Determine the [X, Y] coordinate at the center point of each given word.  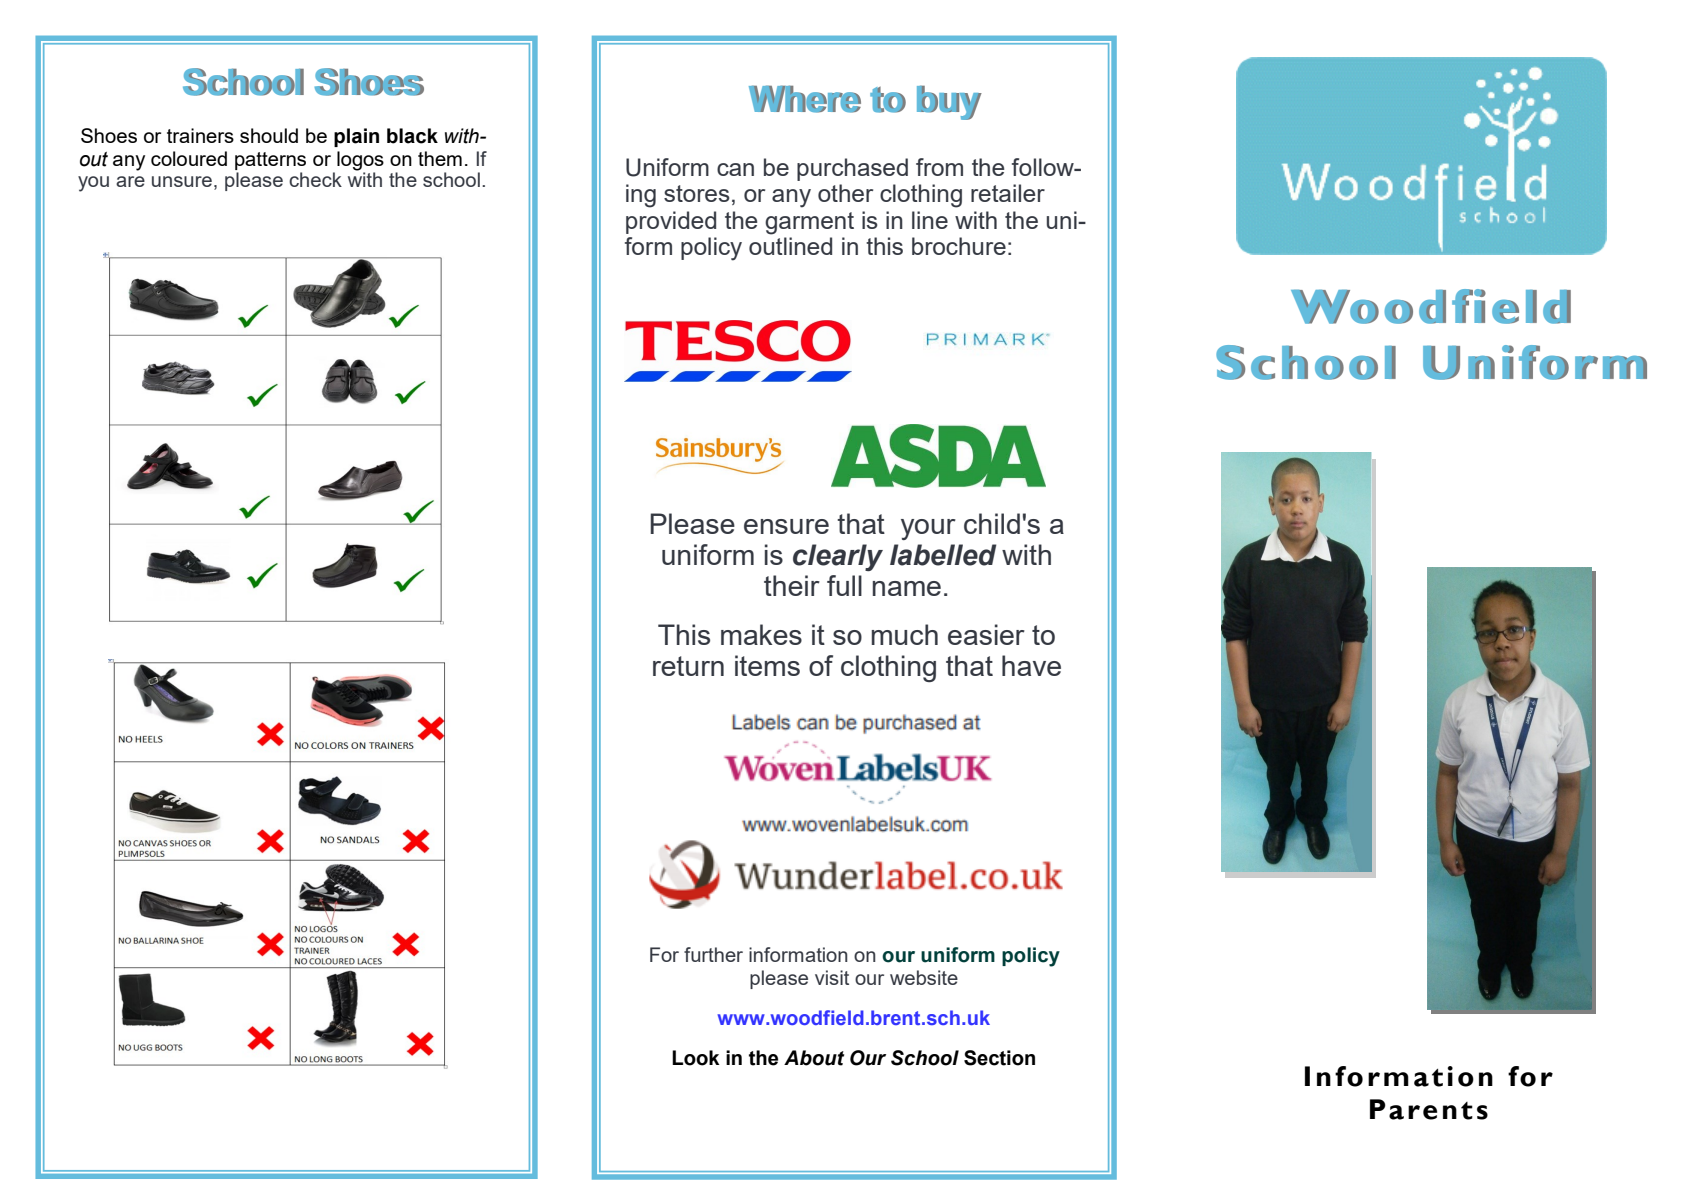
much [905, 634]
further [713, 954]
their [792, 585]
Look [696, 1058]
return [688, 666]
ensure [786, 526]
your [928, 529]
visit [832, 977]
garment [809, 223]
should [269, 135]
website [924, 977]
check [315, 179]
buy [949, 102]
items [767, 665]
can [735, 169]
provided [671, 222]
